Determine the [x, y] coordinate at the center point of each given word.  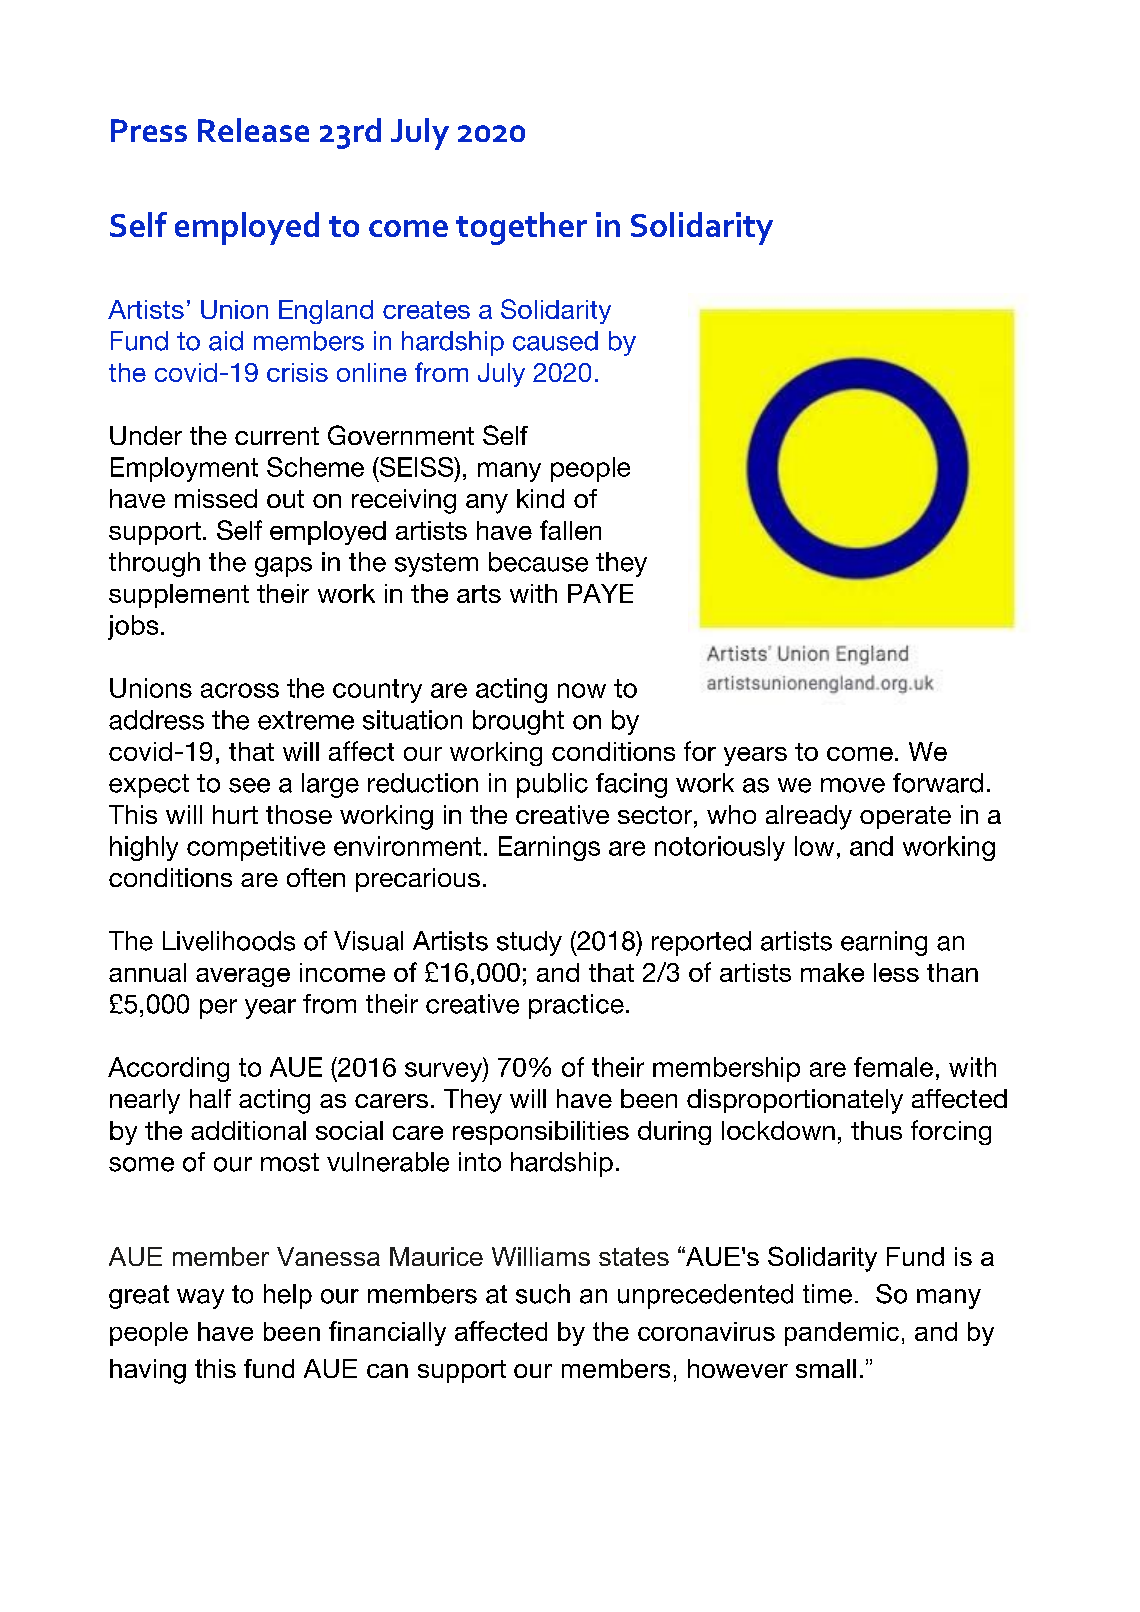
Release [253, 130]
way [200, 1299]
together [521, 228]
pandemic [842, 1334]
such [543, 1294]
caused [555, 341]
